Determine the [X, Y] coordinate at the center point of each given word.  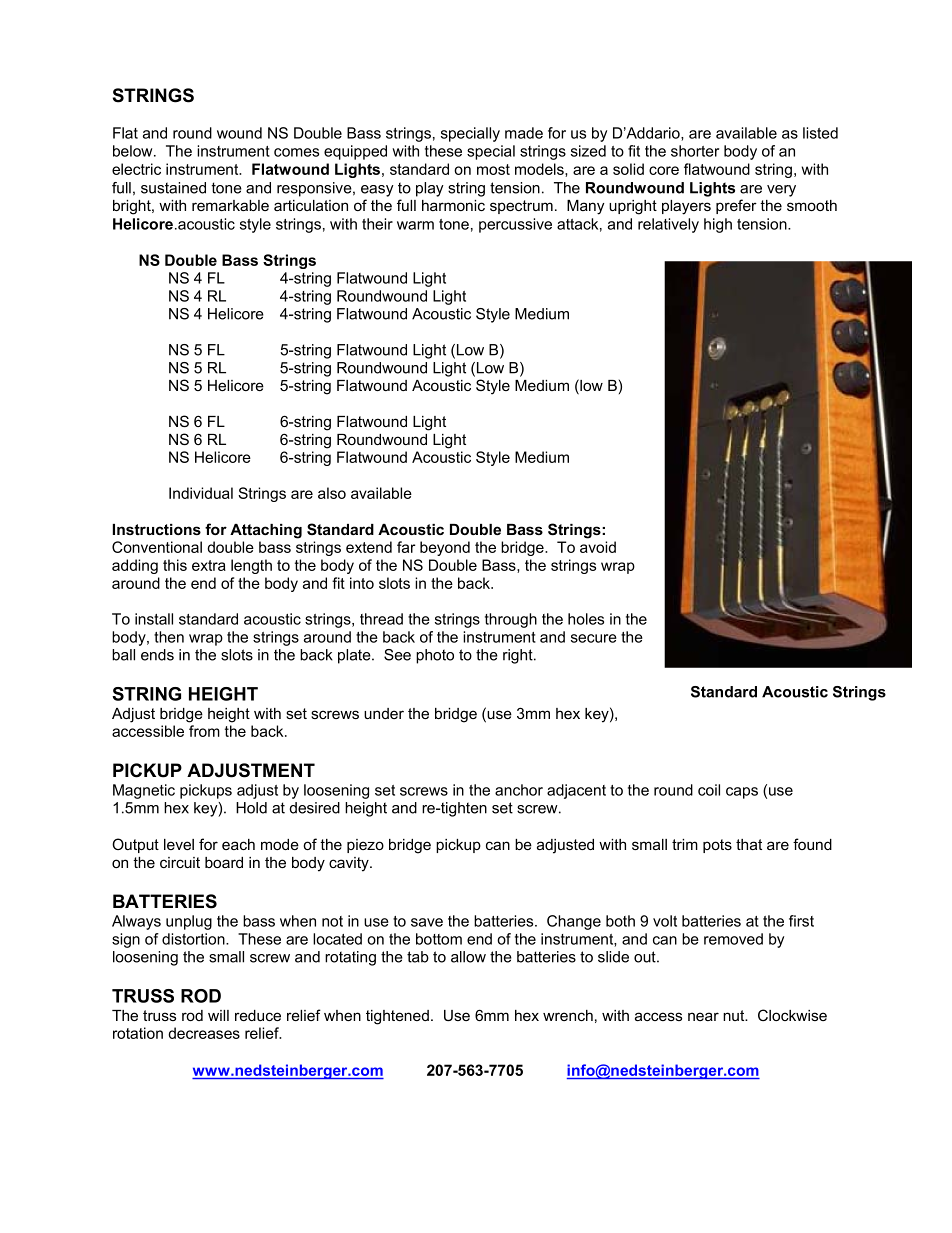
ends [157, 655]
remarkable [230, 205]
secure [594, 638]
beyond [445, 548]
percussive [515, 225]
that [749, 844]
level [179, 844]
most [493, 169]
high [718, 225]
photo [435, 656]
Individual [201, 493]
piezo [365, 846]
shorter [695, 151]
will [218, 1015]
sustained [173, 188]
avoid [598, 547]
